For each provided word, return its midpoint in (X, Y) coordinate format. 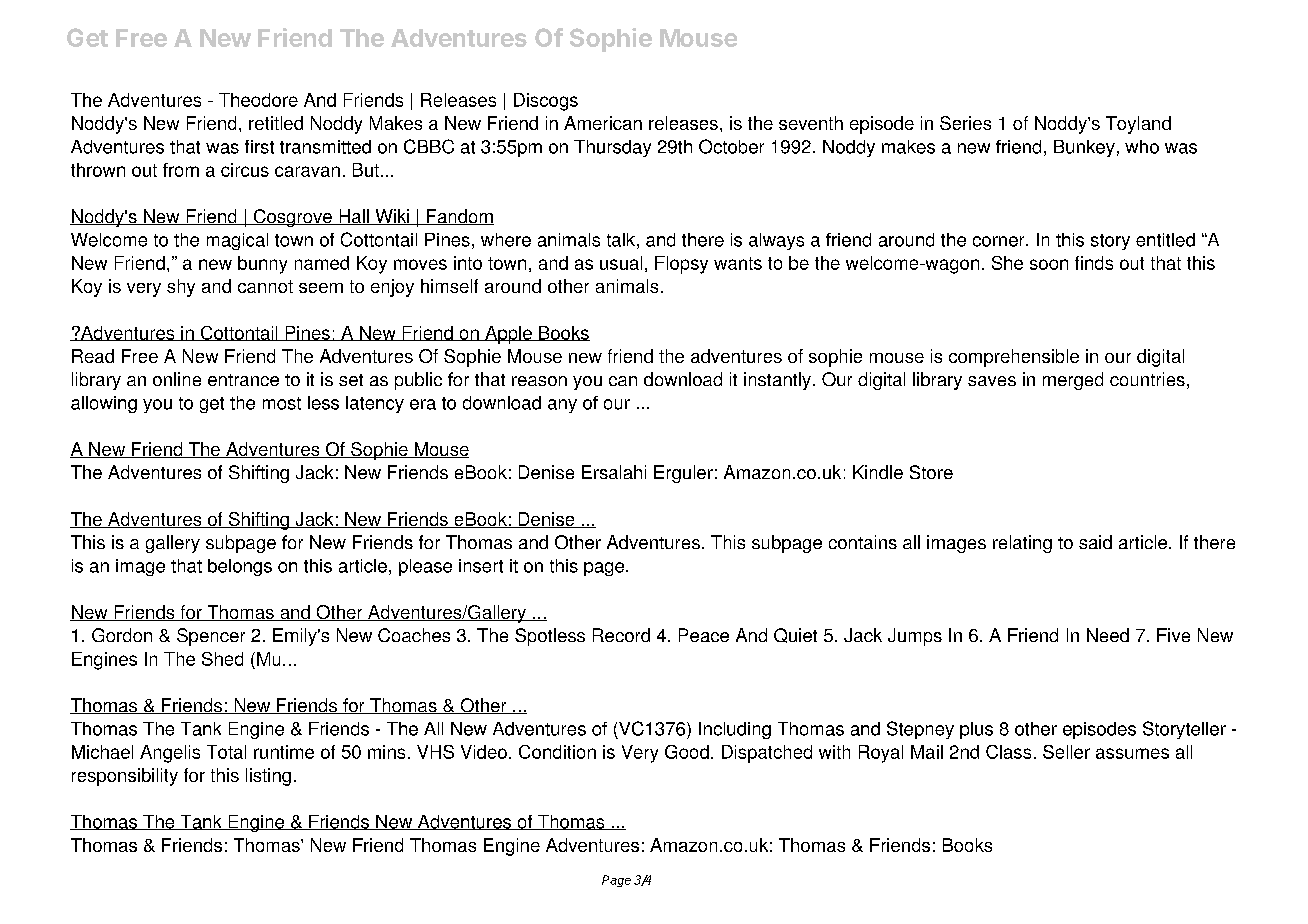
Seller (1066, 752)
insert (481, 566)
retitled (276, 123)
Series (965, 123)
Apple (508, 335)
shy (181, 288)
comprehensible (1014, 358)
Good (687, 752)
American (603, 123)
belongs (240, 567)
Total (226, 752)
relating (1022, 544)
